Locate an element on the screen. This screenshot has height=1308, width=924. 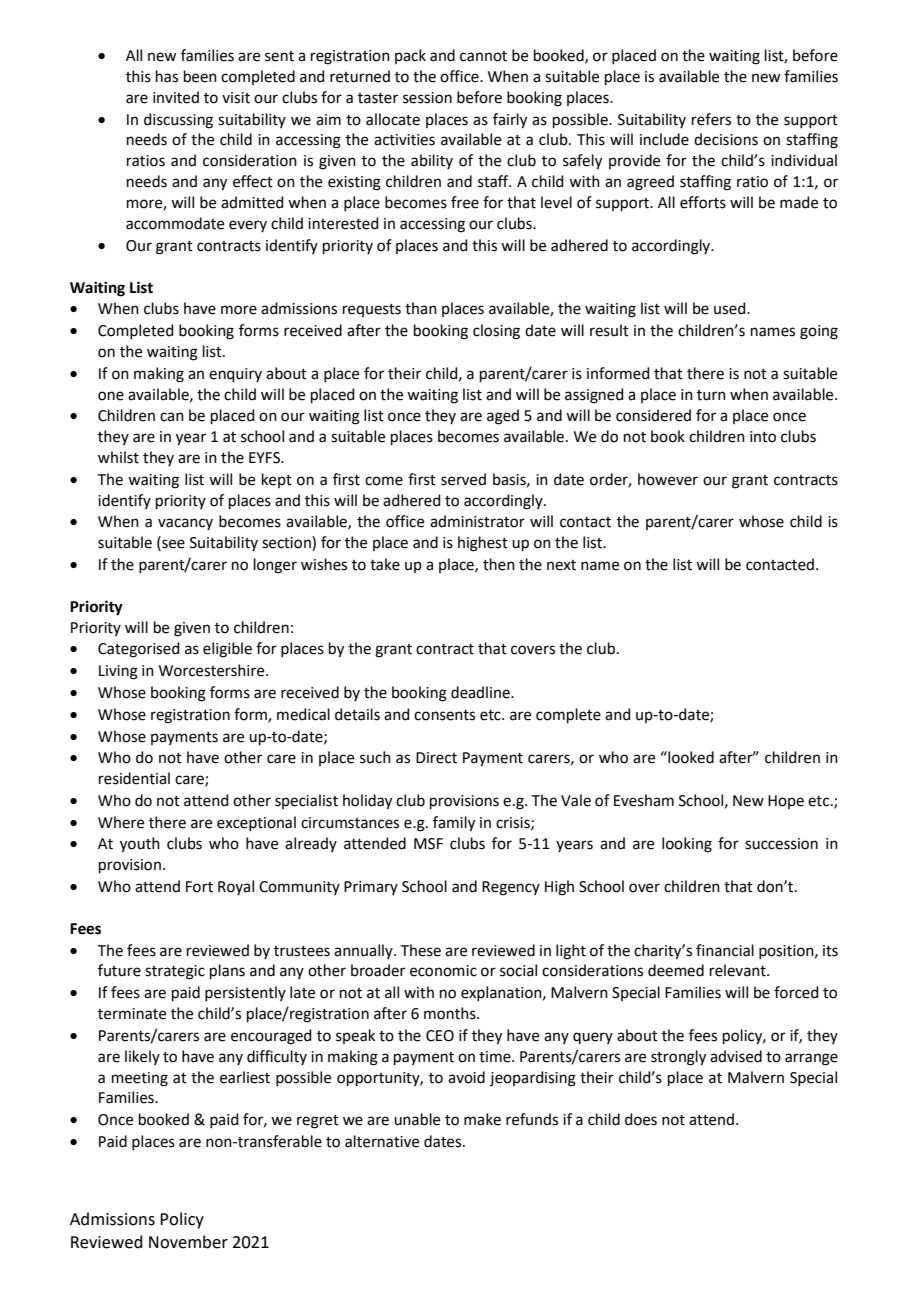
refers is located at coordinates (711, 119).
